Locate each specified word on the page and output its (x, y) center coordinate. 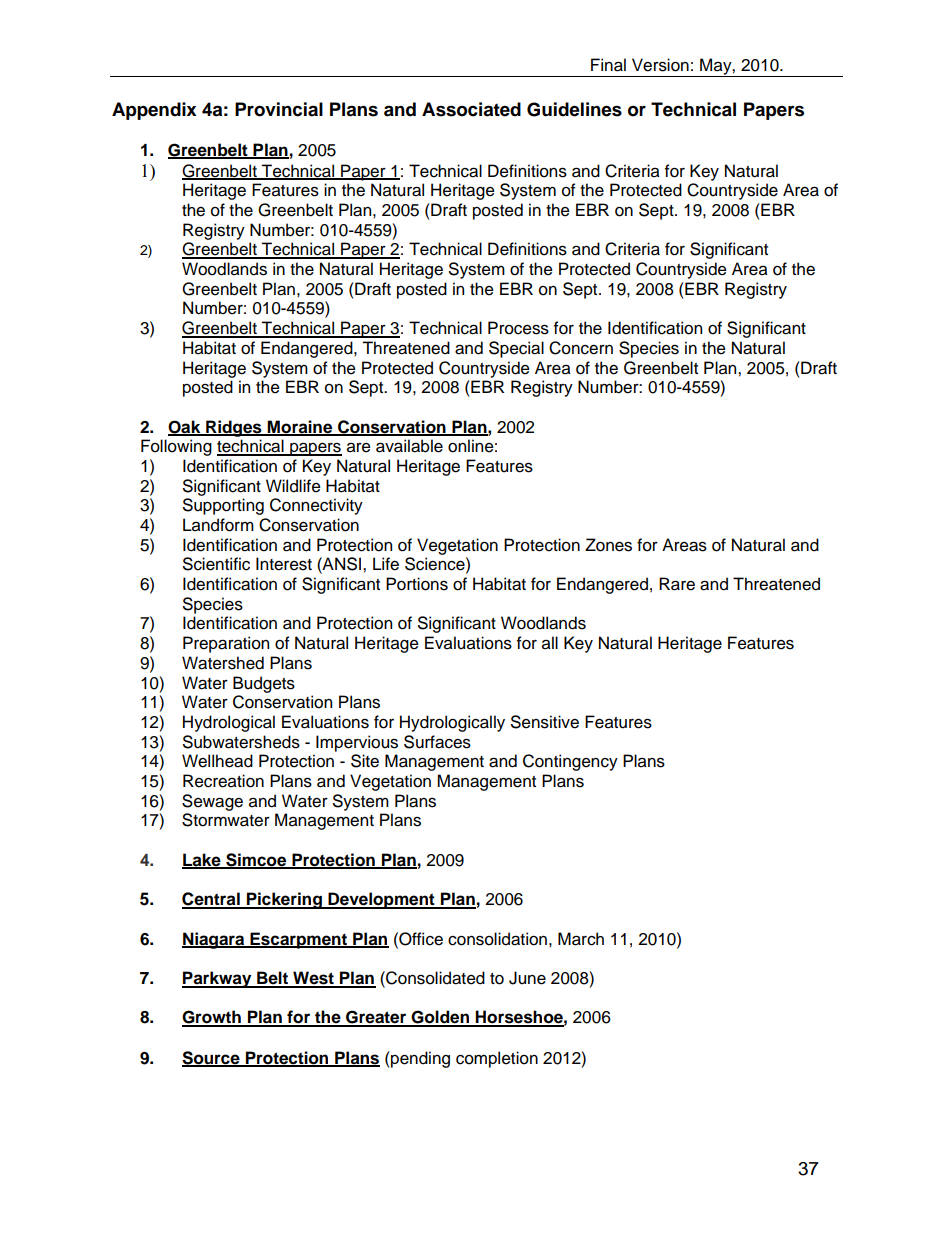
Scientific (216, 564)
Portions (417, 584)
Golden (440, 1018)
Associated (471, 109)
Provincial (279, 109)
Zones (608, 545)
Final (608, 65)
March (581, 939)
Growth (212, 1018)
